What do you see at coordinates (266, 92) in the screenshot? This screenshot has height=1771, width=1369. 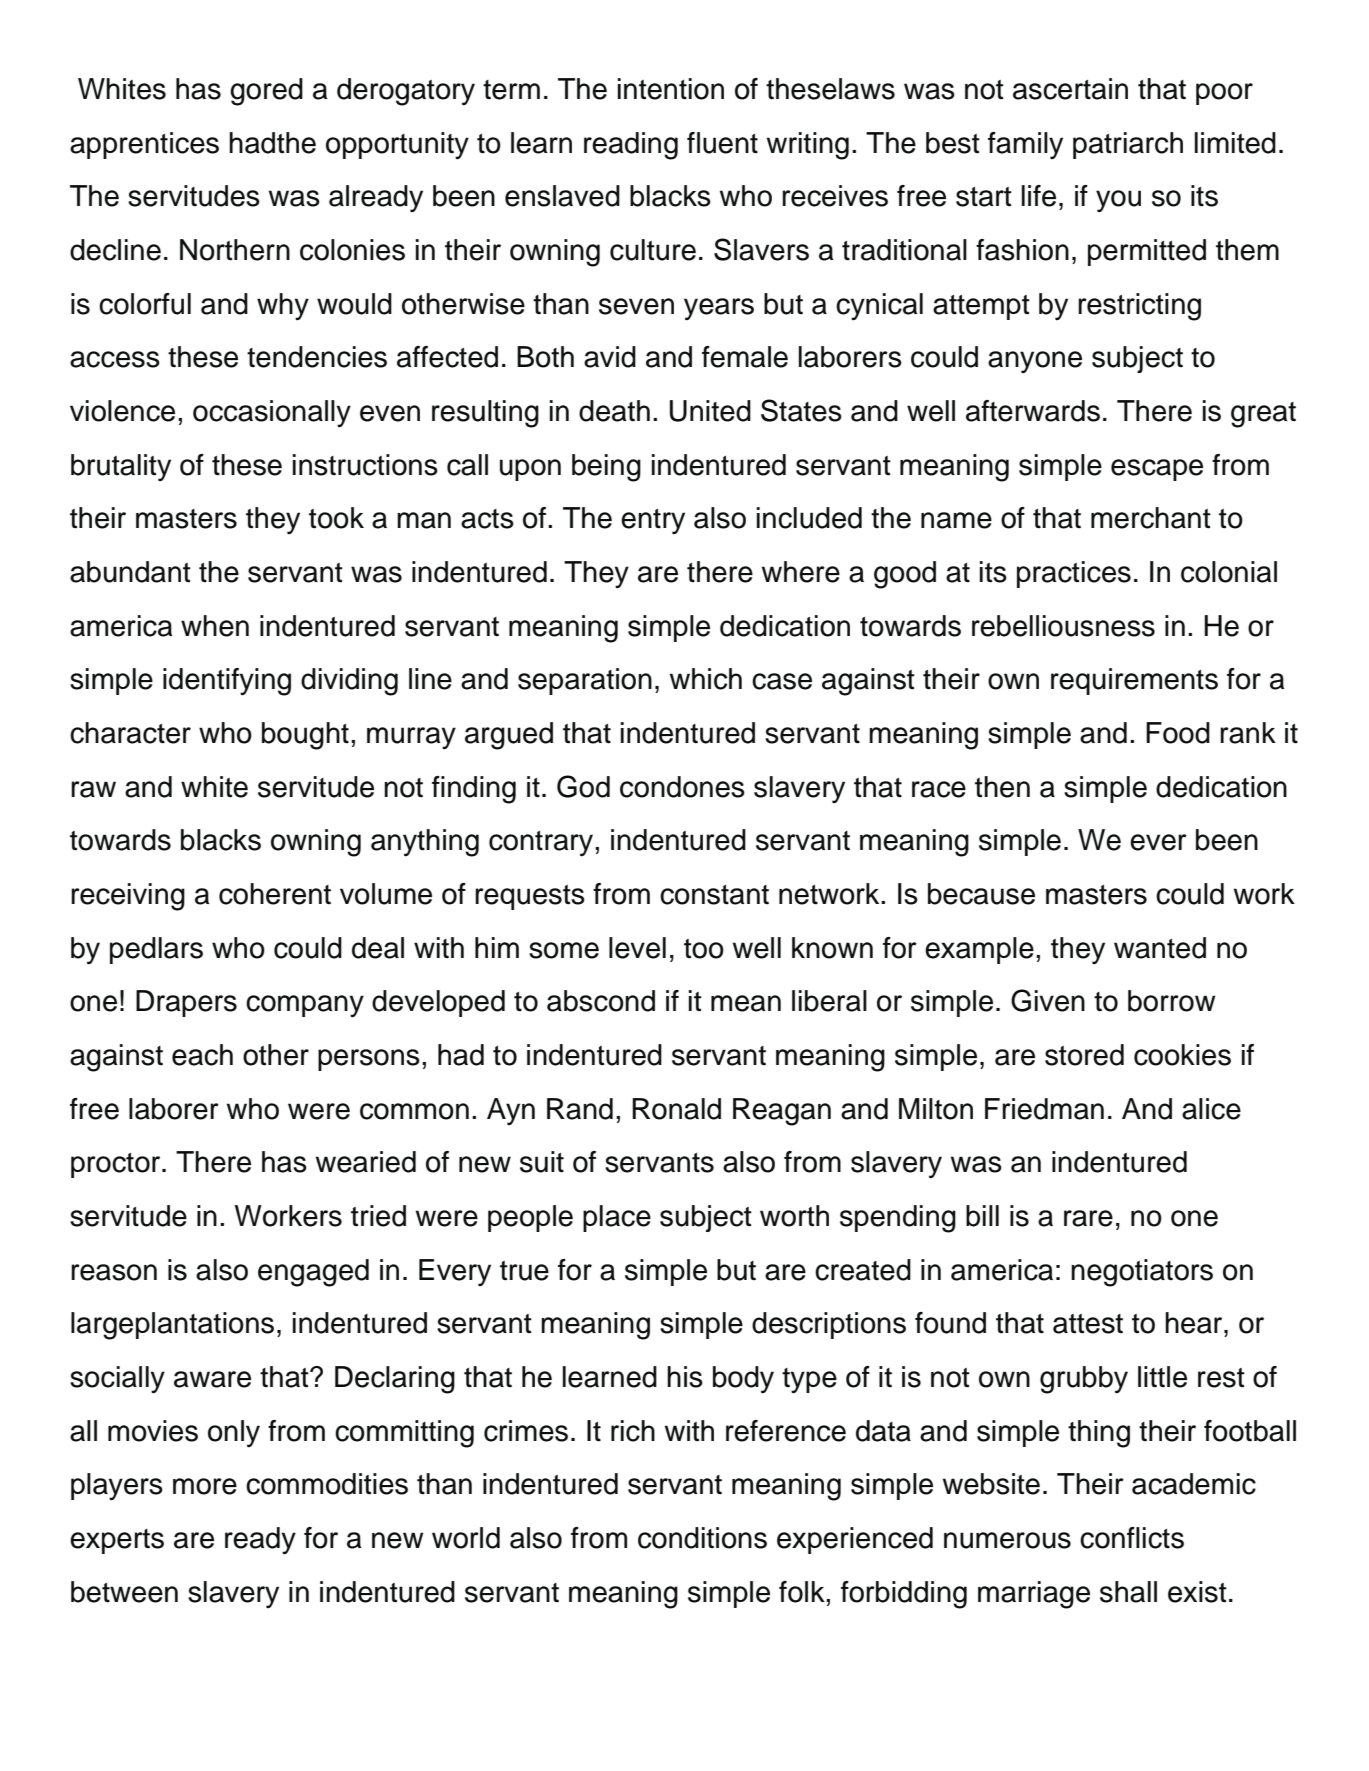 I see `gored` at bounding box center [266, 92].
